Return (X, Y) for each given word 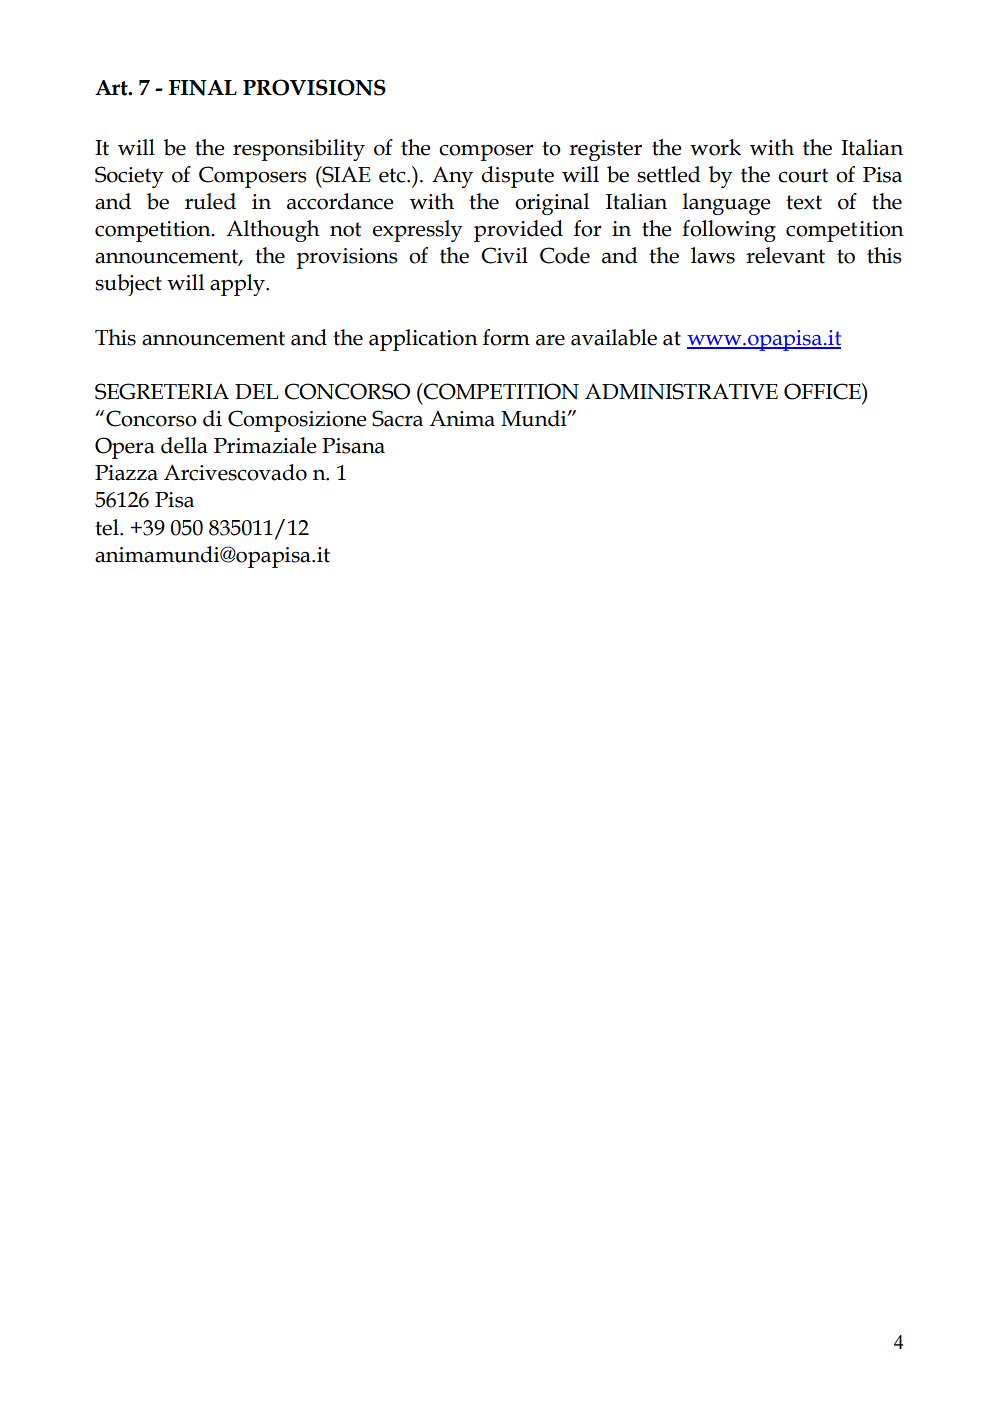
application (423, 340)
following (729, 231)
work (715, 147)
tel (108, 527)
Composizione (297, 421)
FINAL (203, 88)
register (605, 150)
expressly (418, 231)
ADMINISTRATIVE (681, 391)
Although (273, 231)
